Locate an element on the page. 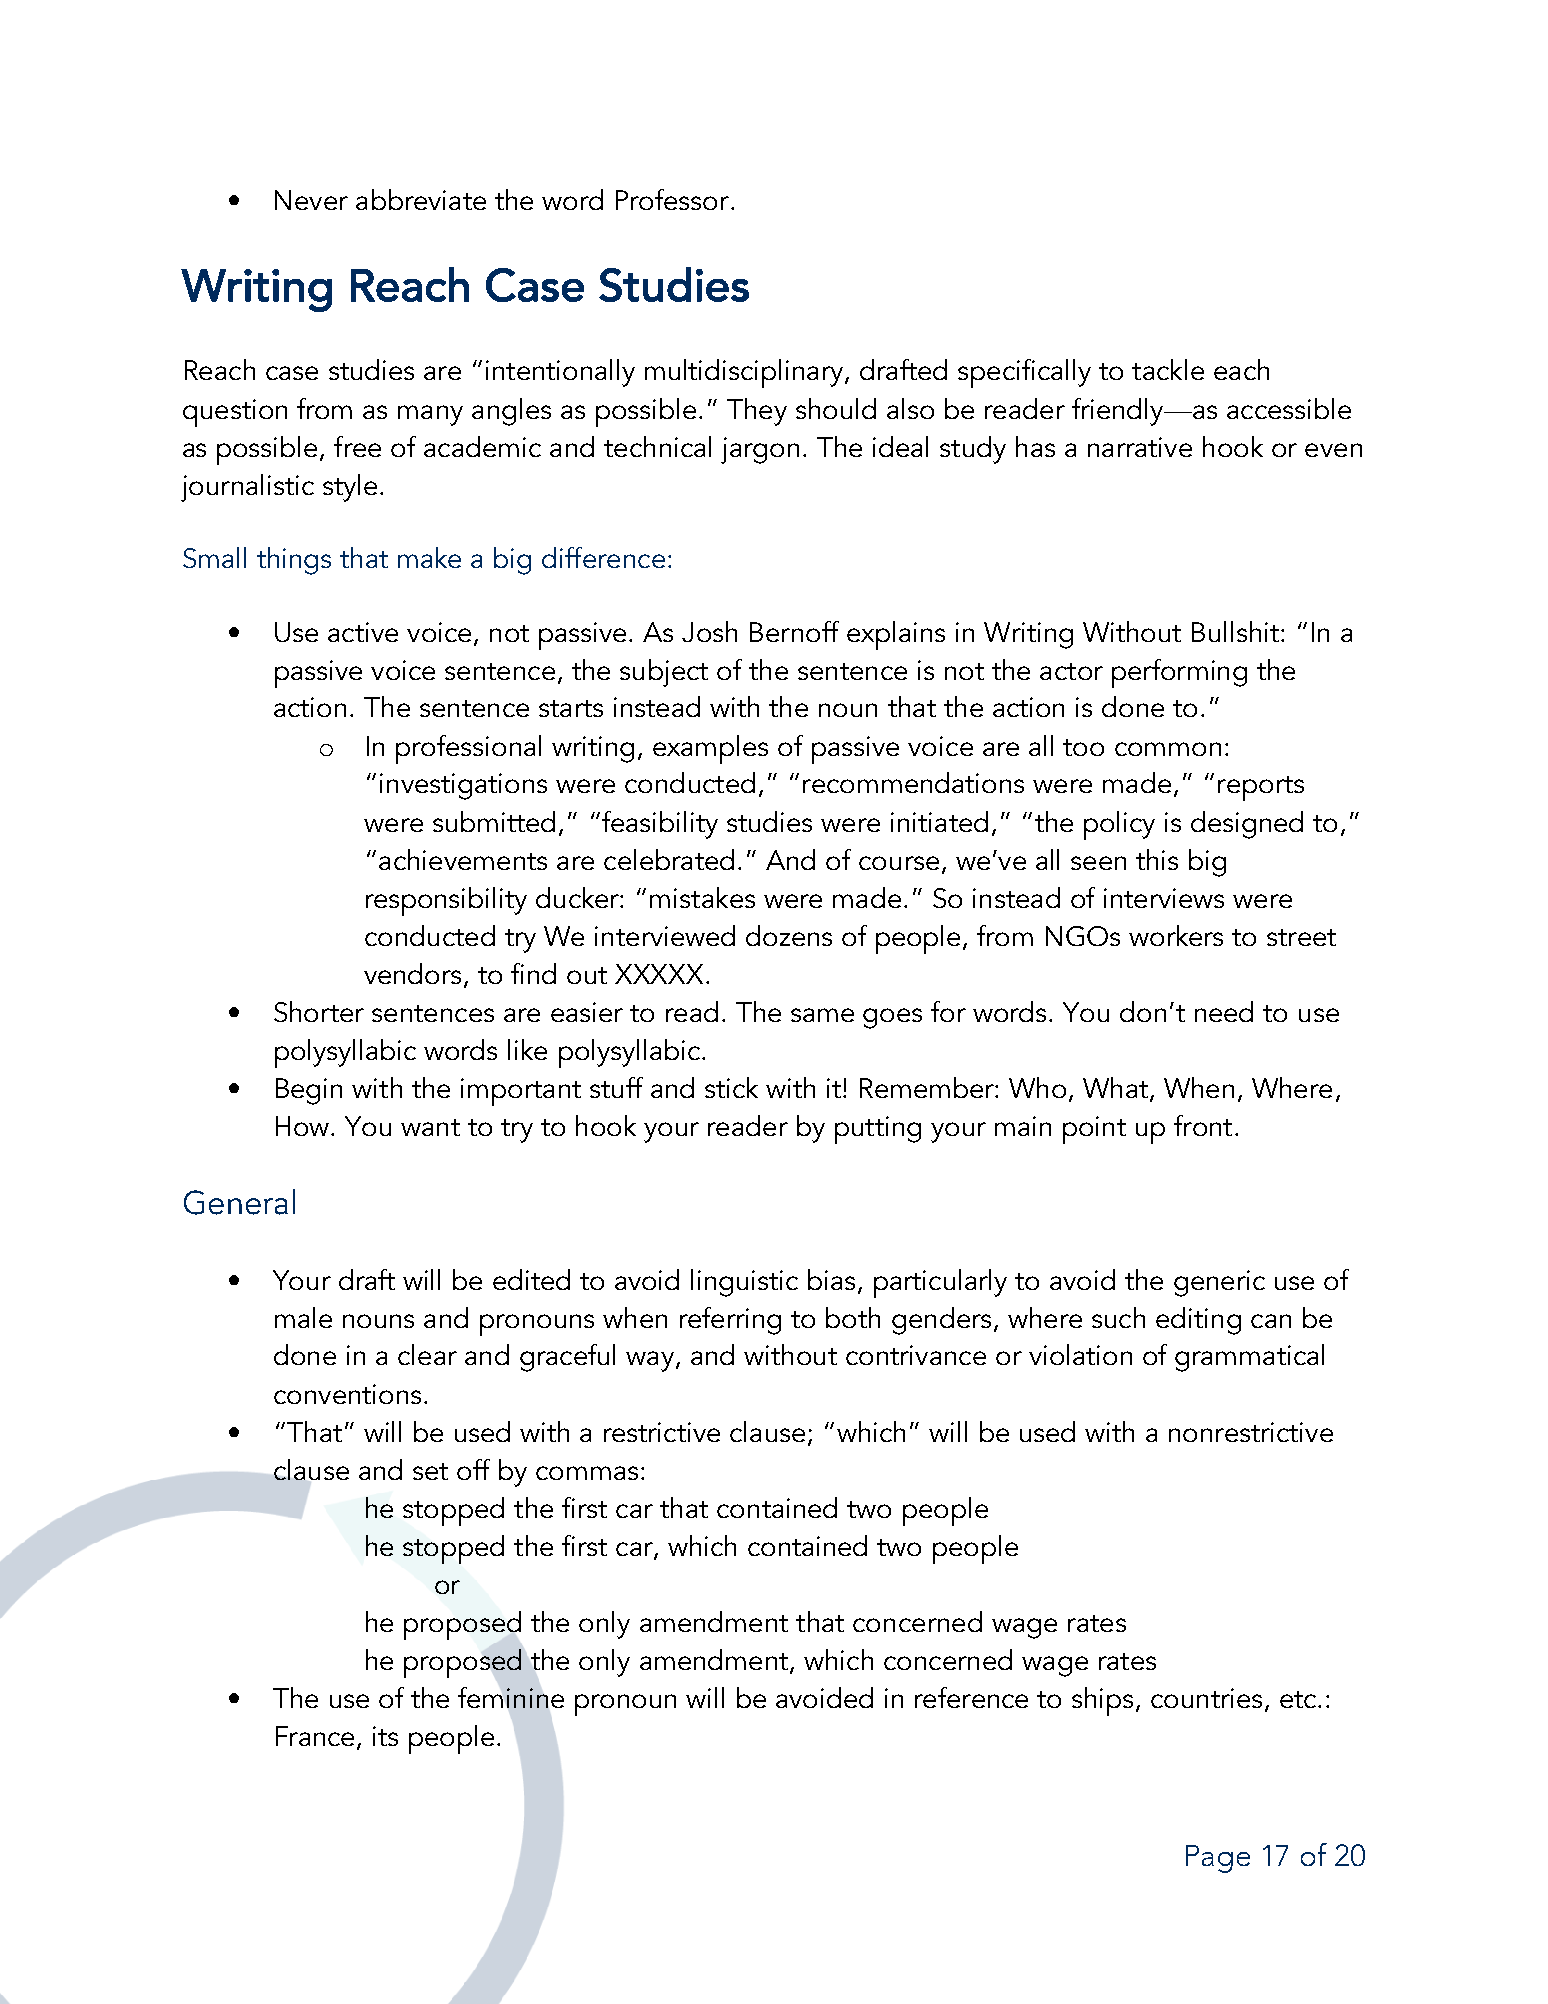  same is located at coordinates (822, 1015).
